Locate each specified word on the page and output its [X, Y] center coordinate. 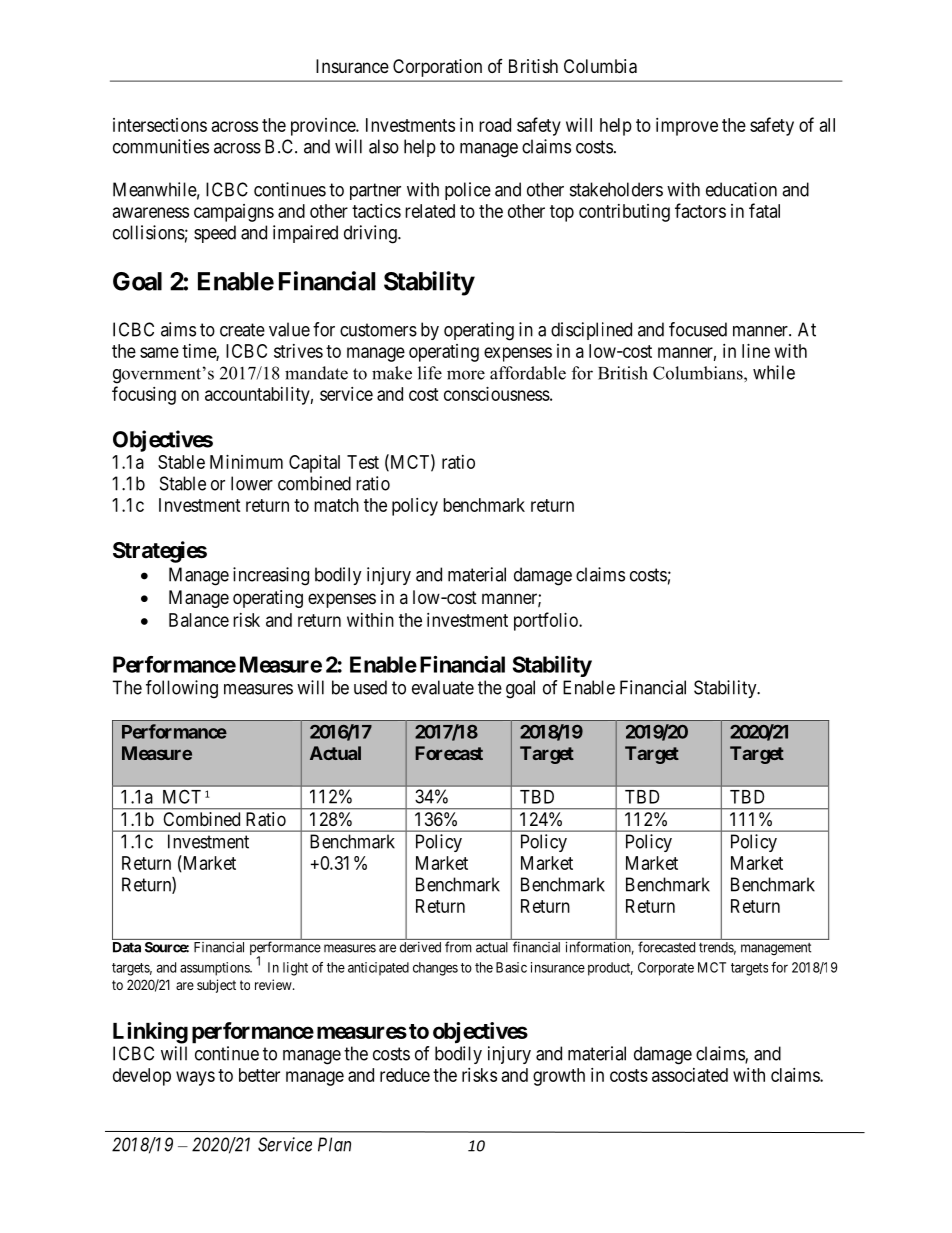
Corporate [666, 969]
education [741, 189]
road [495, 125]
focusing [144, 395]
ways [195, 1078]
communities [161, 146]
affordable [528, 373]
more [466, 375]
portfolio [547, 621]
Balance [199, 620]
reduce [405, 1075]
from [458, 947]
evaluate [443, 687]
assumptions [215, 969]
